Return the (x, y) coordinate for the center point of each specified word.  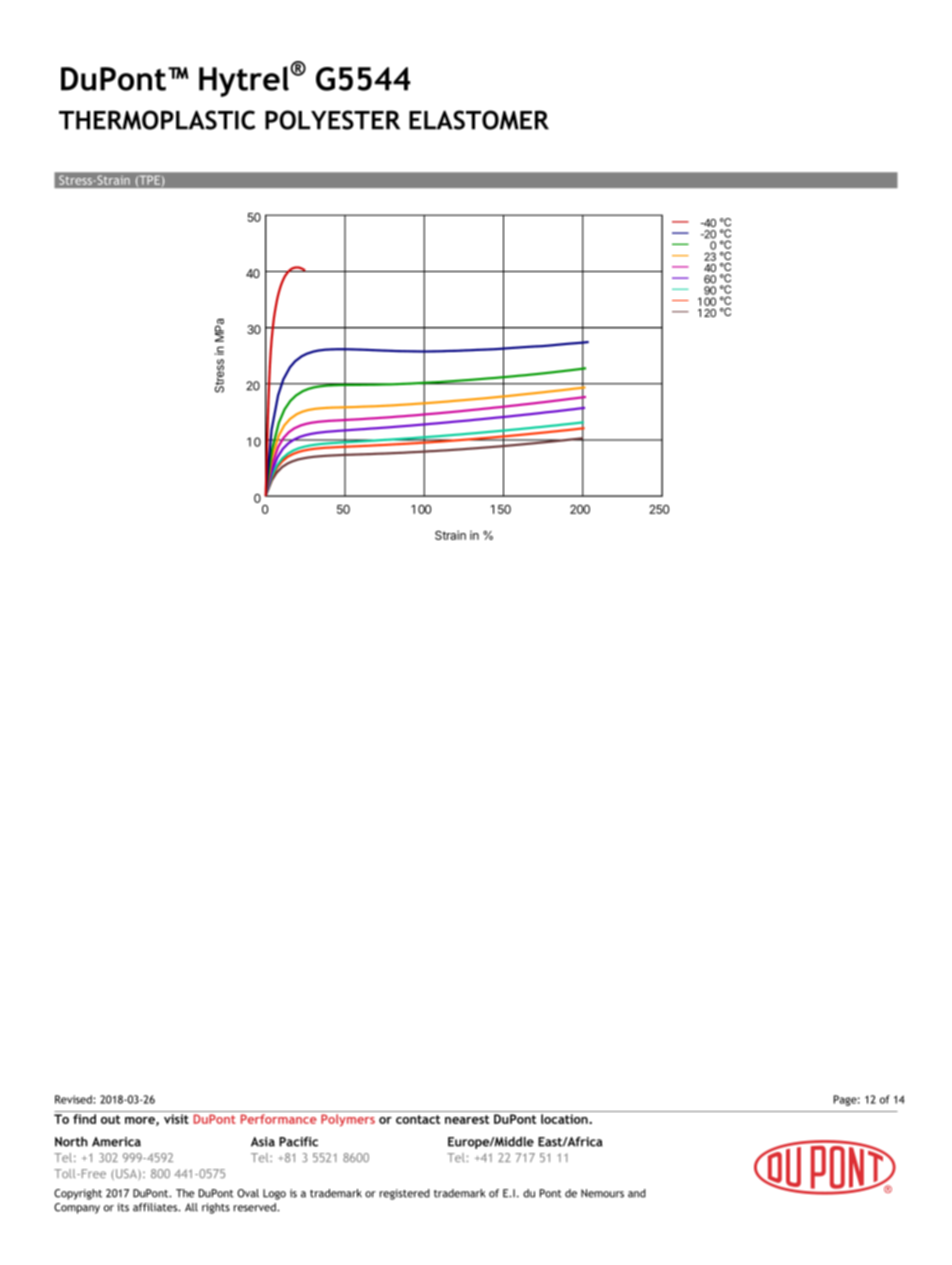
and (637, 1193)
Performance (279, 1119)
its (123, 1207)
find (84, 1119)
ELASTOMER (479, 120)
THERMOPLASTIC (157, 120)
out (110, 1119)
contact (418, 1119)
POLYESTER (332, 120)
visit (176, 1119)
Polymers (348, 1120)
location (565, 1119)
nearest (467, 1119)
